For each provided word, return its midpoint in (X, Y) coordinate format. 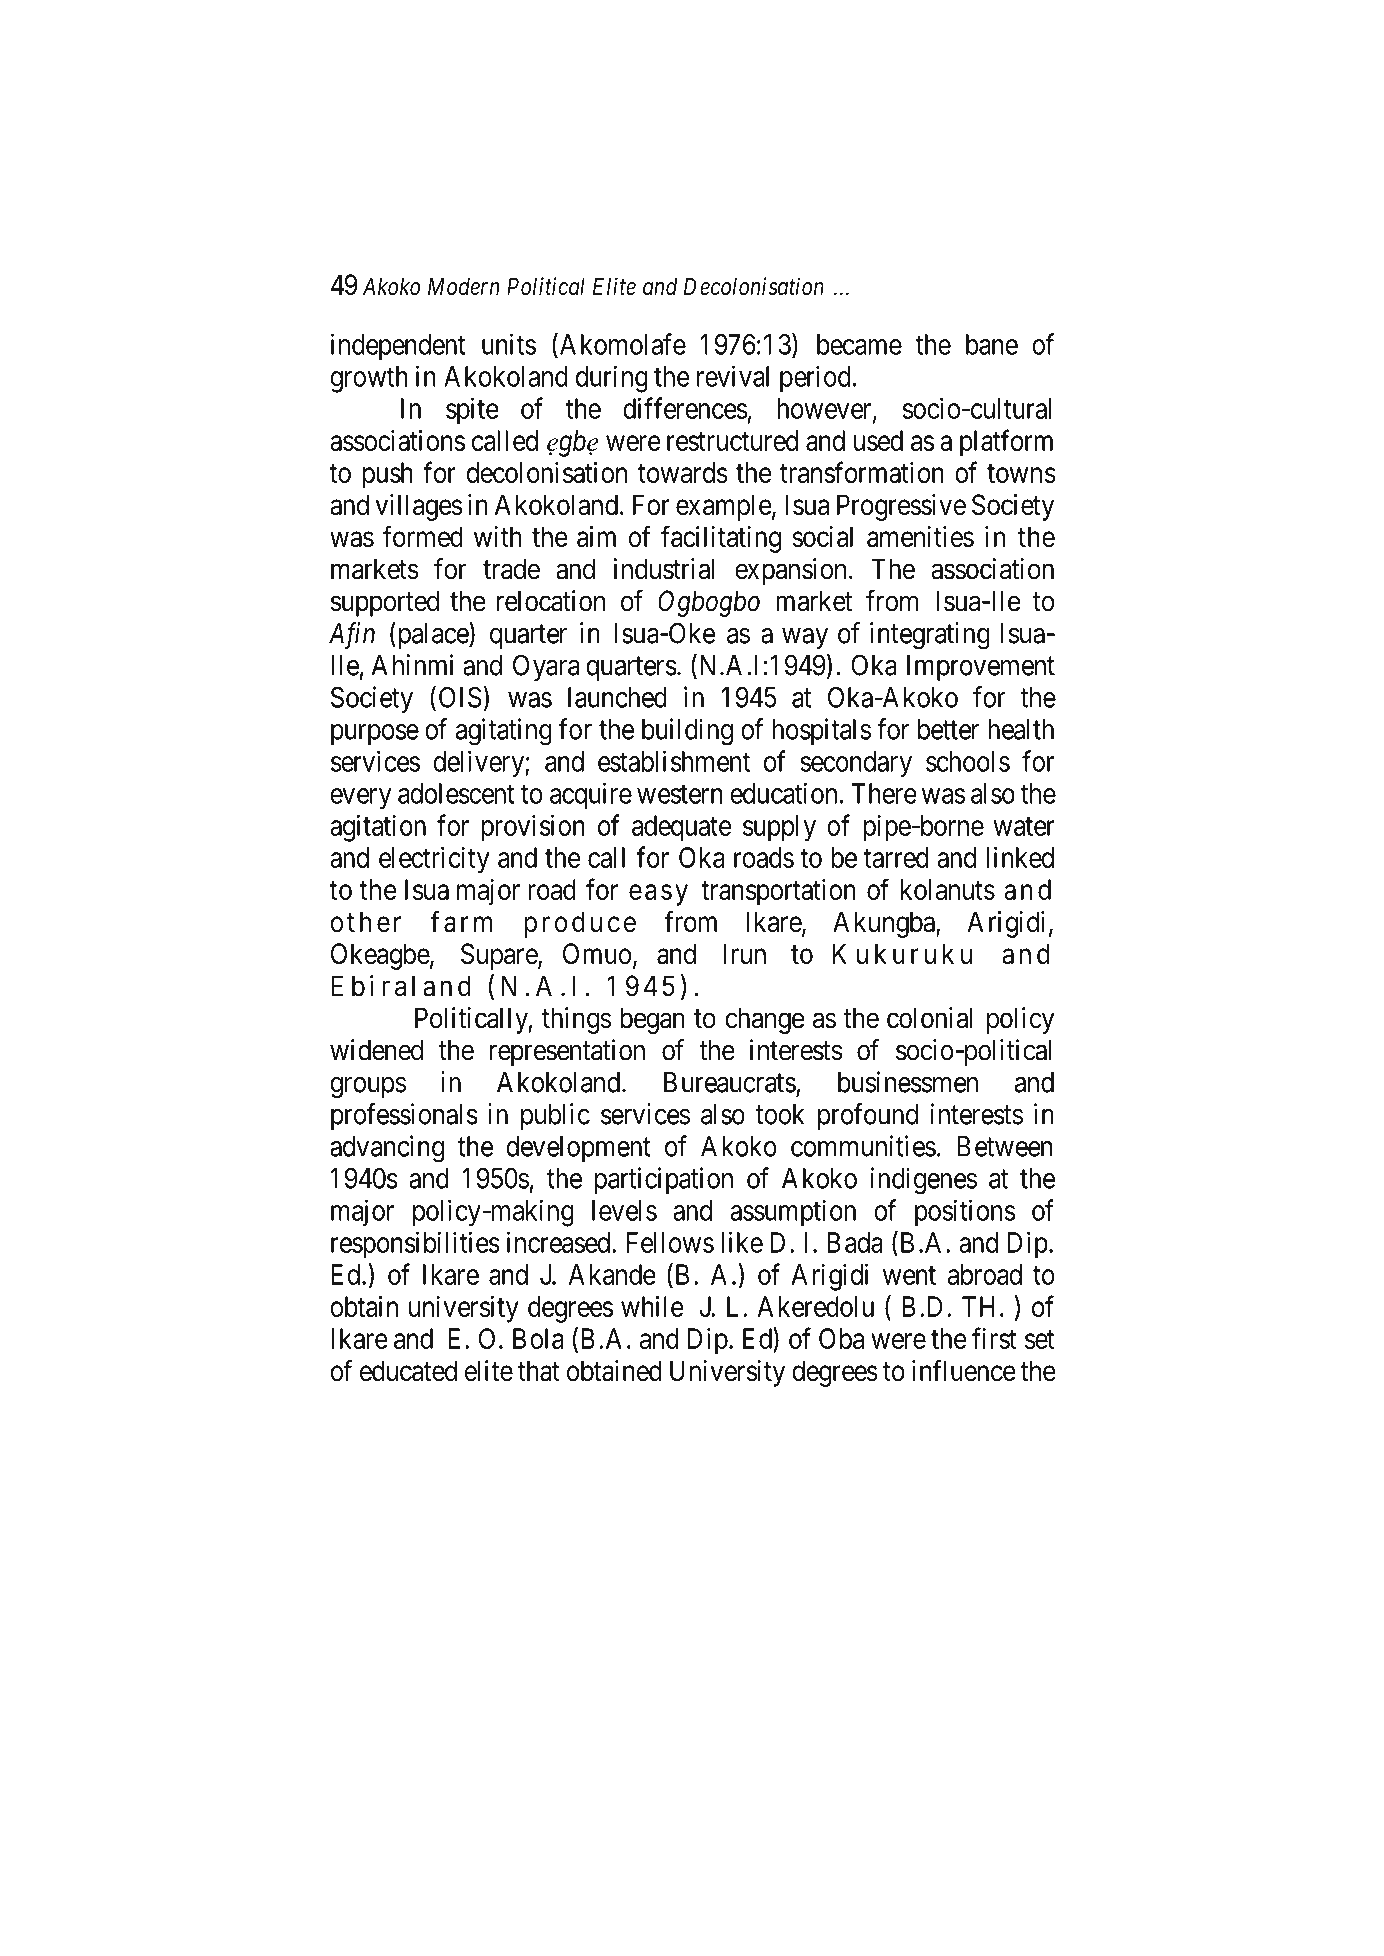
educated (408, 1371)
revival (733, 376)
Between (1004, 1146)
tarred (896, 857)
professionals (404, 1116)
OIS (460, 697)
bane (992, 344)
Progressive (901, 507)
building (687, 732)
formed (423, 536)
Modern (464, 286)
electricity (434, 860)
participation (664, 1180)
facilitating (721, 539)
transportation (778, 892)
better (948, 729)
